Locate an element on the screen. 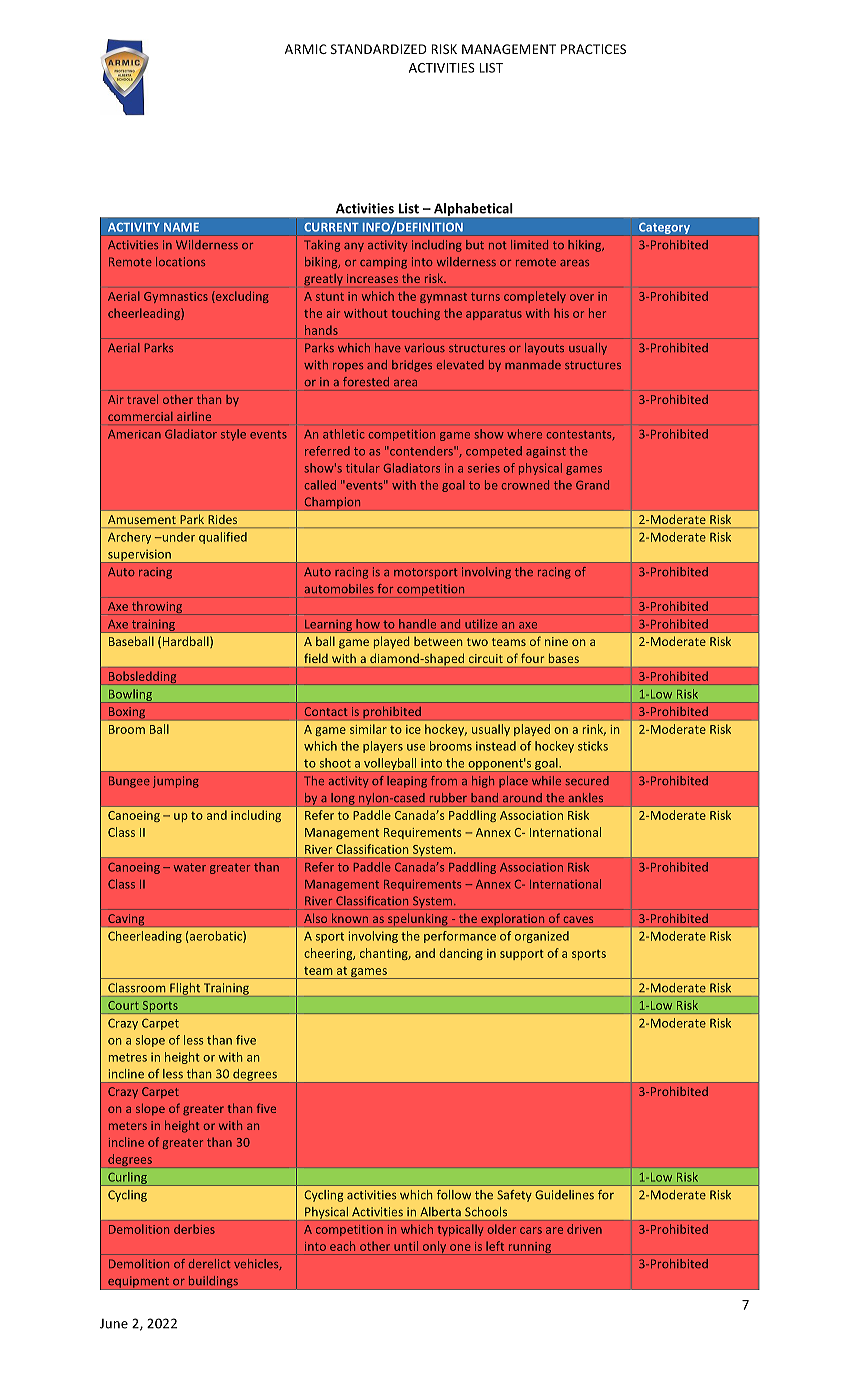 The width and height of the screenshot is (849, 1400). STANDARDIZED is located at coordinates (379, 49).
